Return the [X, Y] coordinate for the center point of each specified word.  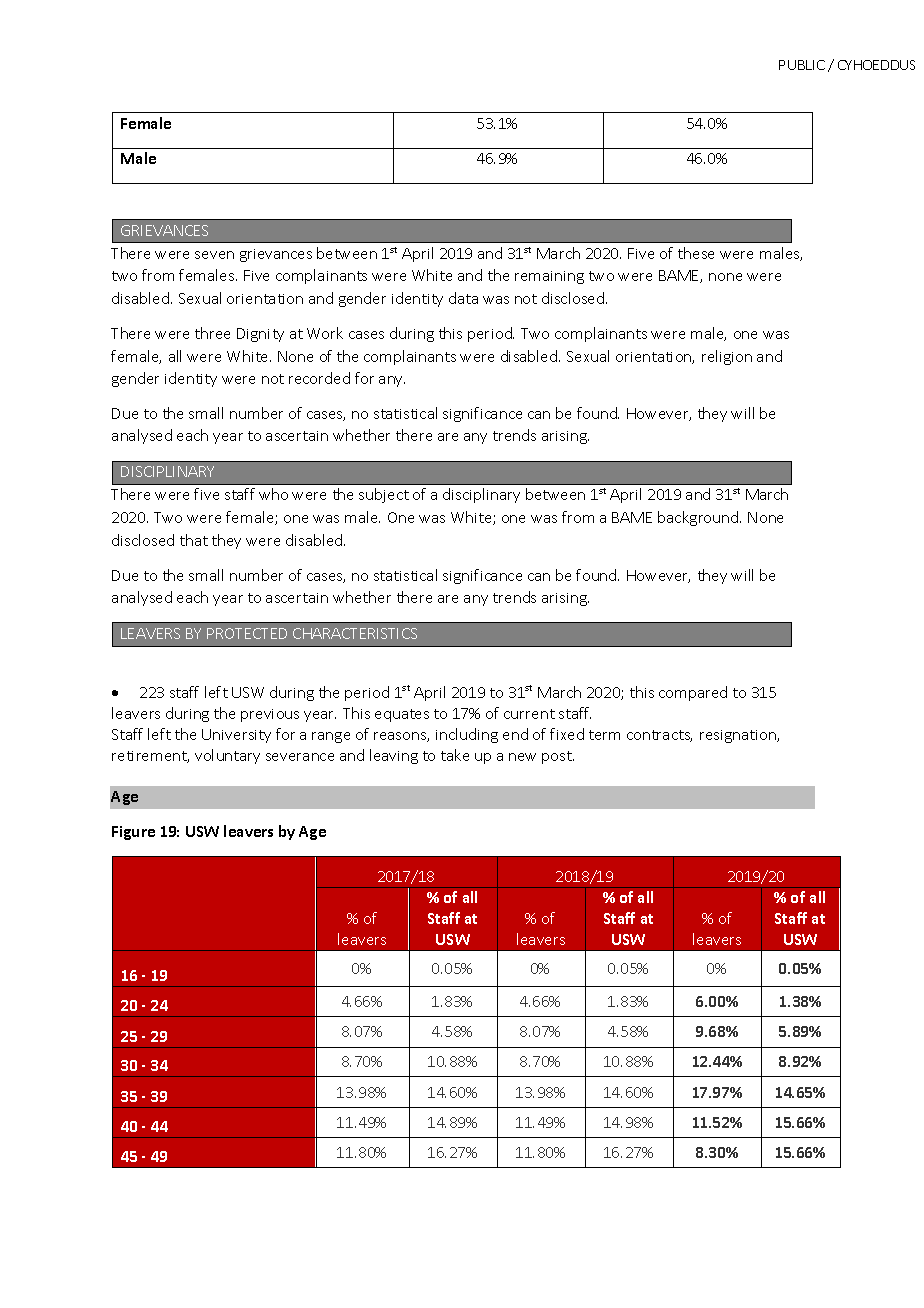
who [273, 494]
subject [384, 495]
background [699, 518]
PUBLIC [802, 65]
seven [214, 255]
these [696, 253]
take [455, 755]
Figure [133, 833]
